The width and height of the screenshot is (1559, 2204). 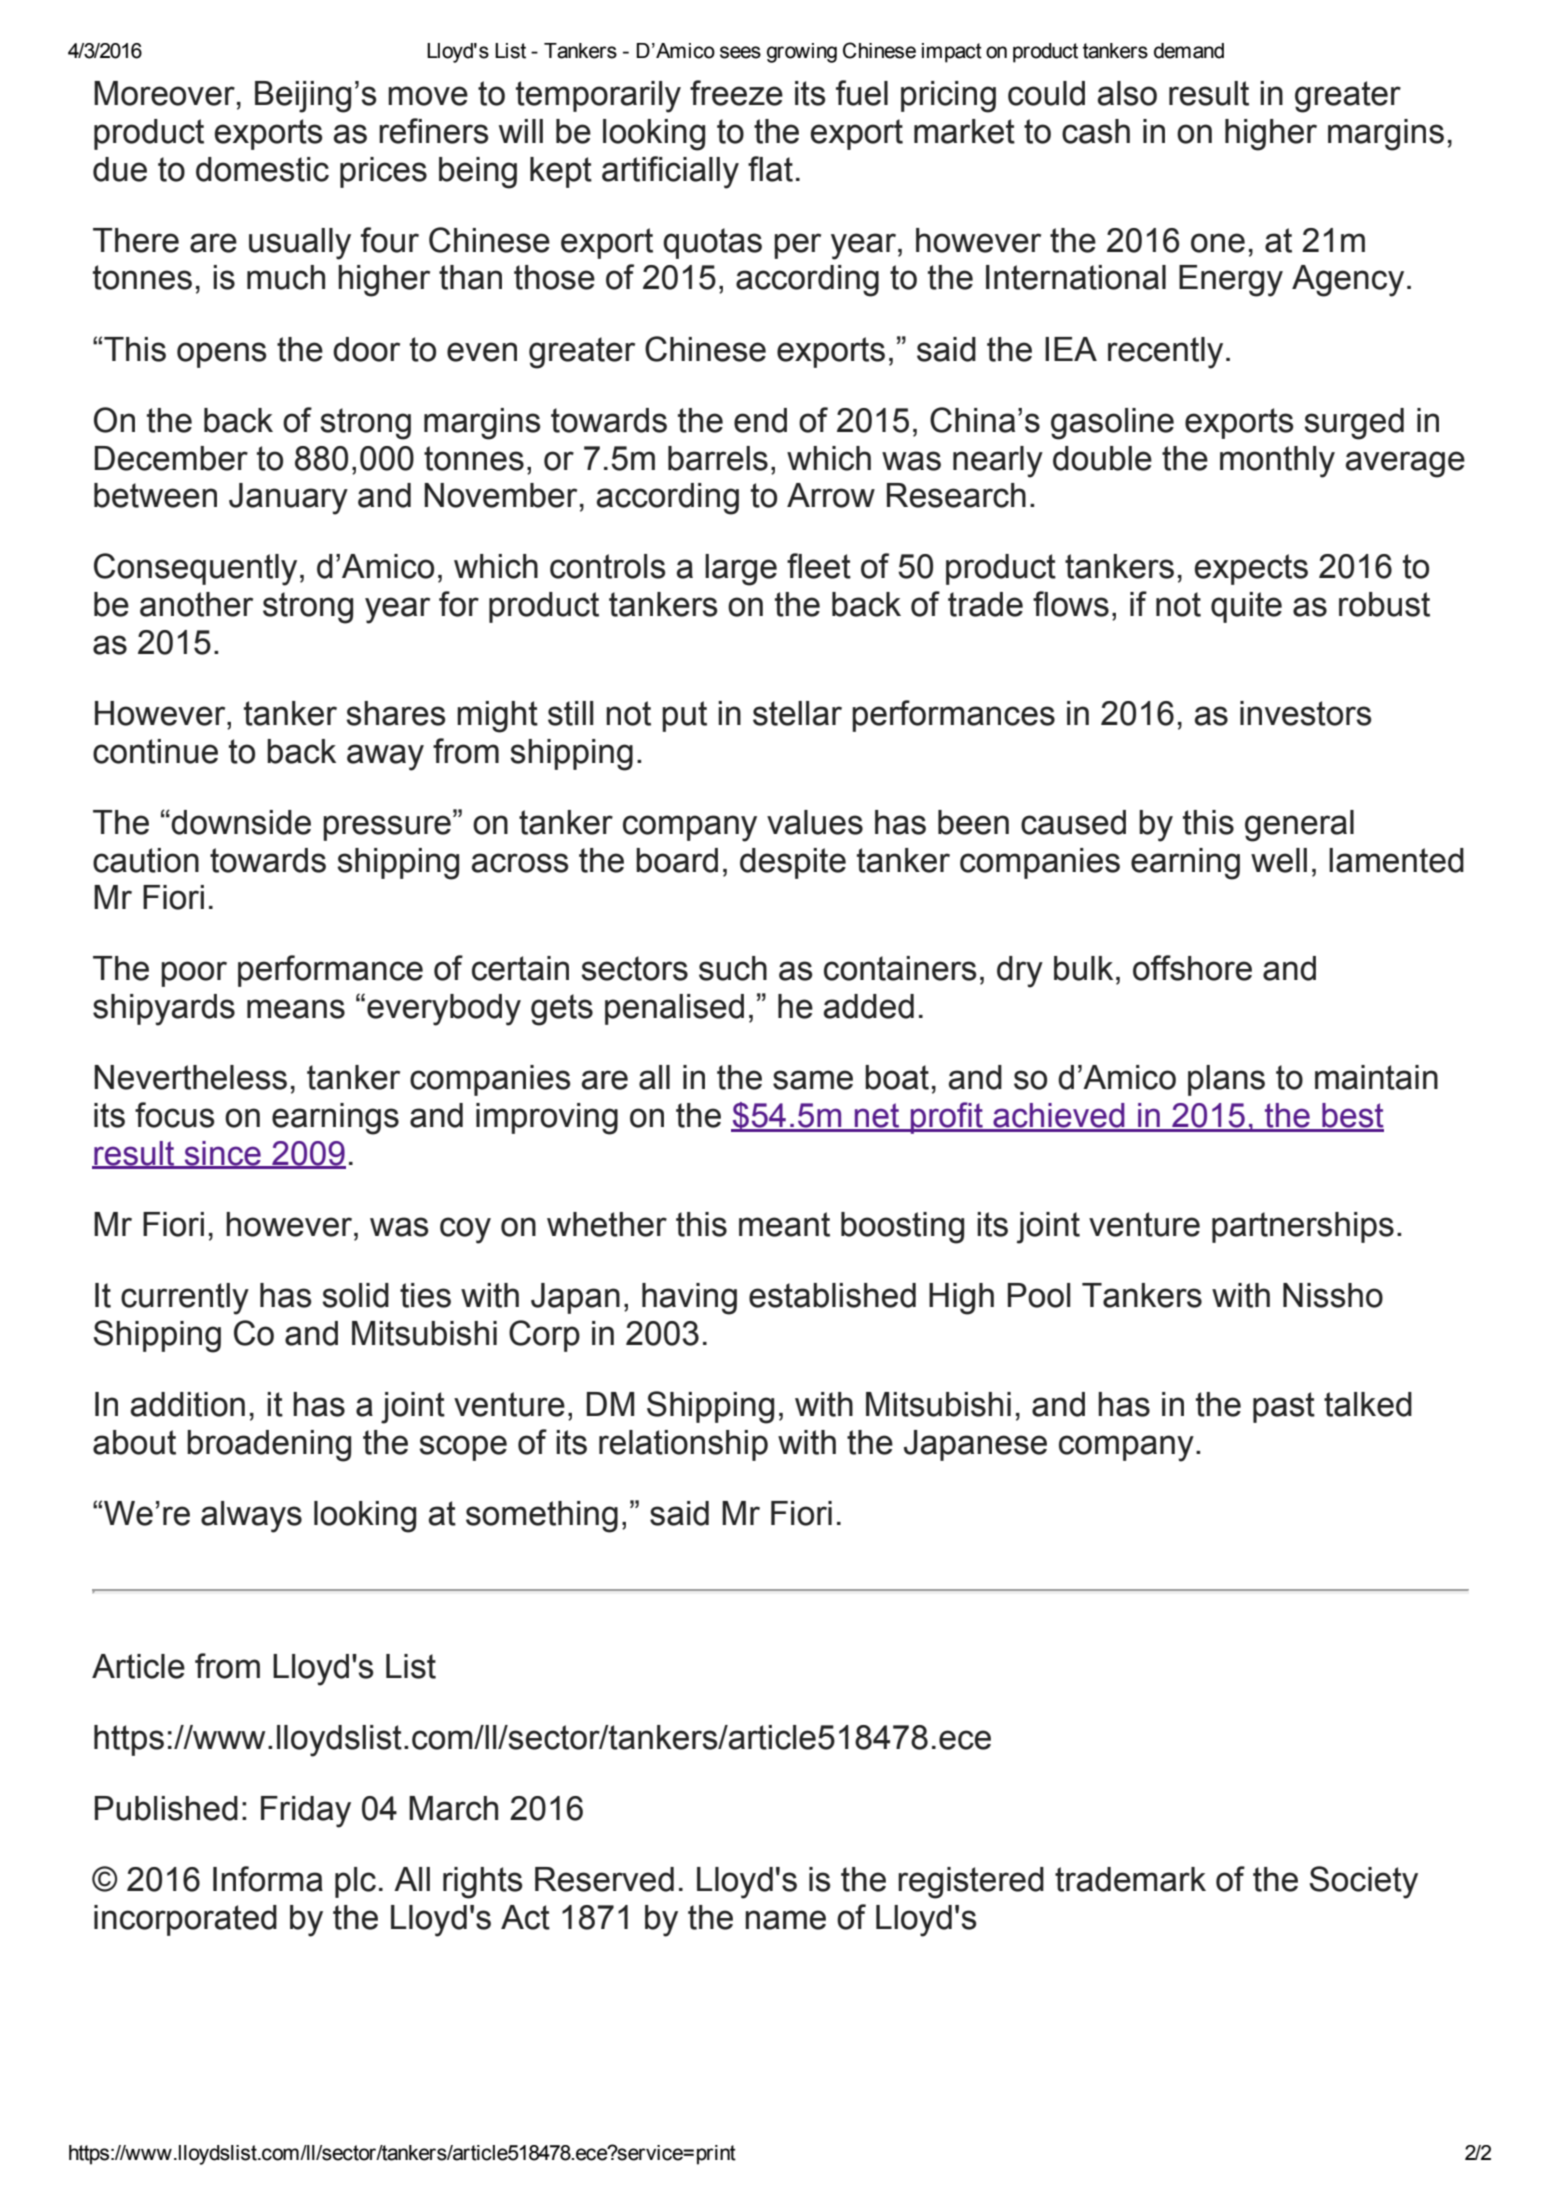 I want to click on demand, so click(x=1189, y=51).
